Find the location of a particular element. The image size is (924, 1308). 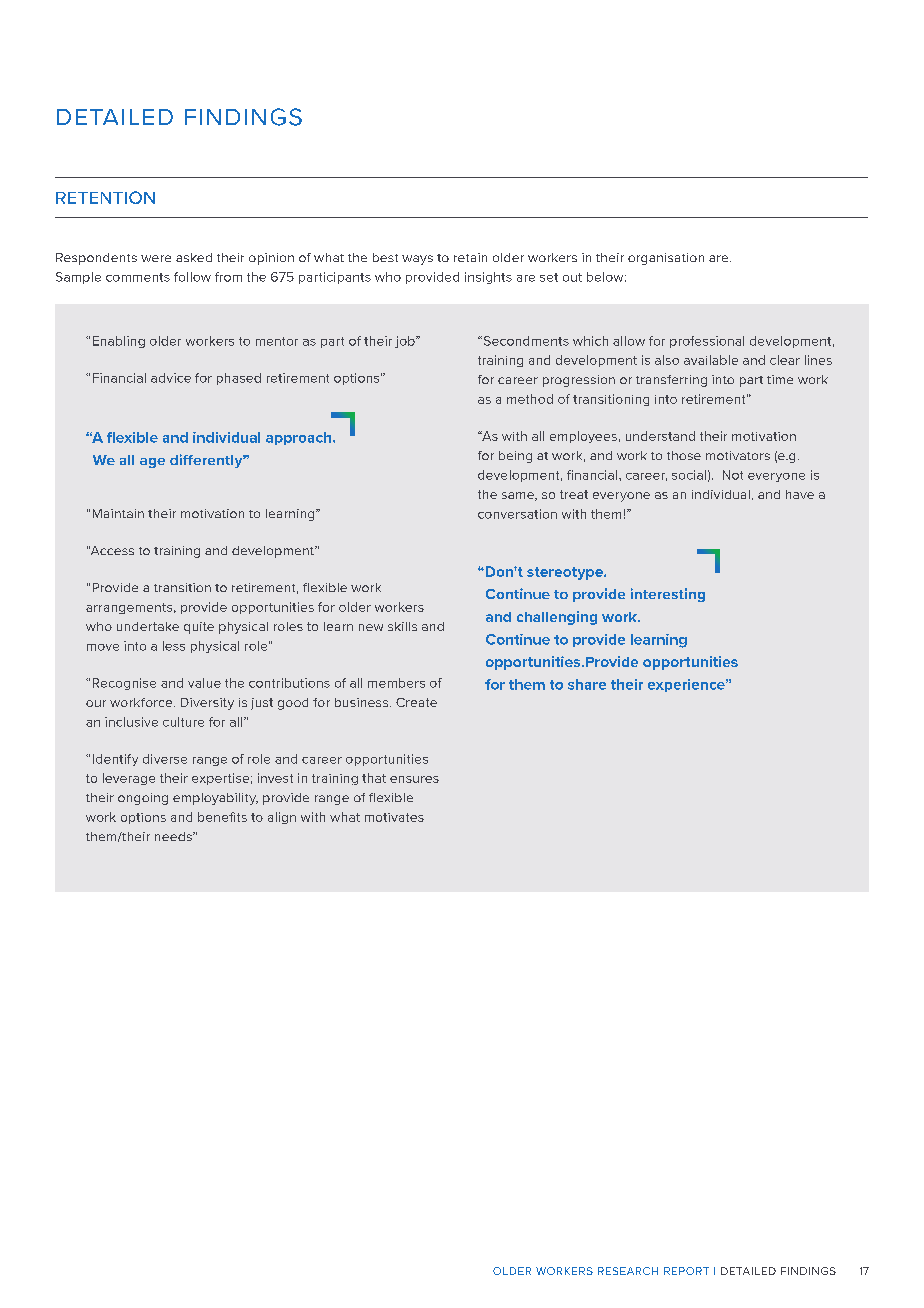

needs is located at coordinates (174, 836).
